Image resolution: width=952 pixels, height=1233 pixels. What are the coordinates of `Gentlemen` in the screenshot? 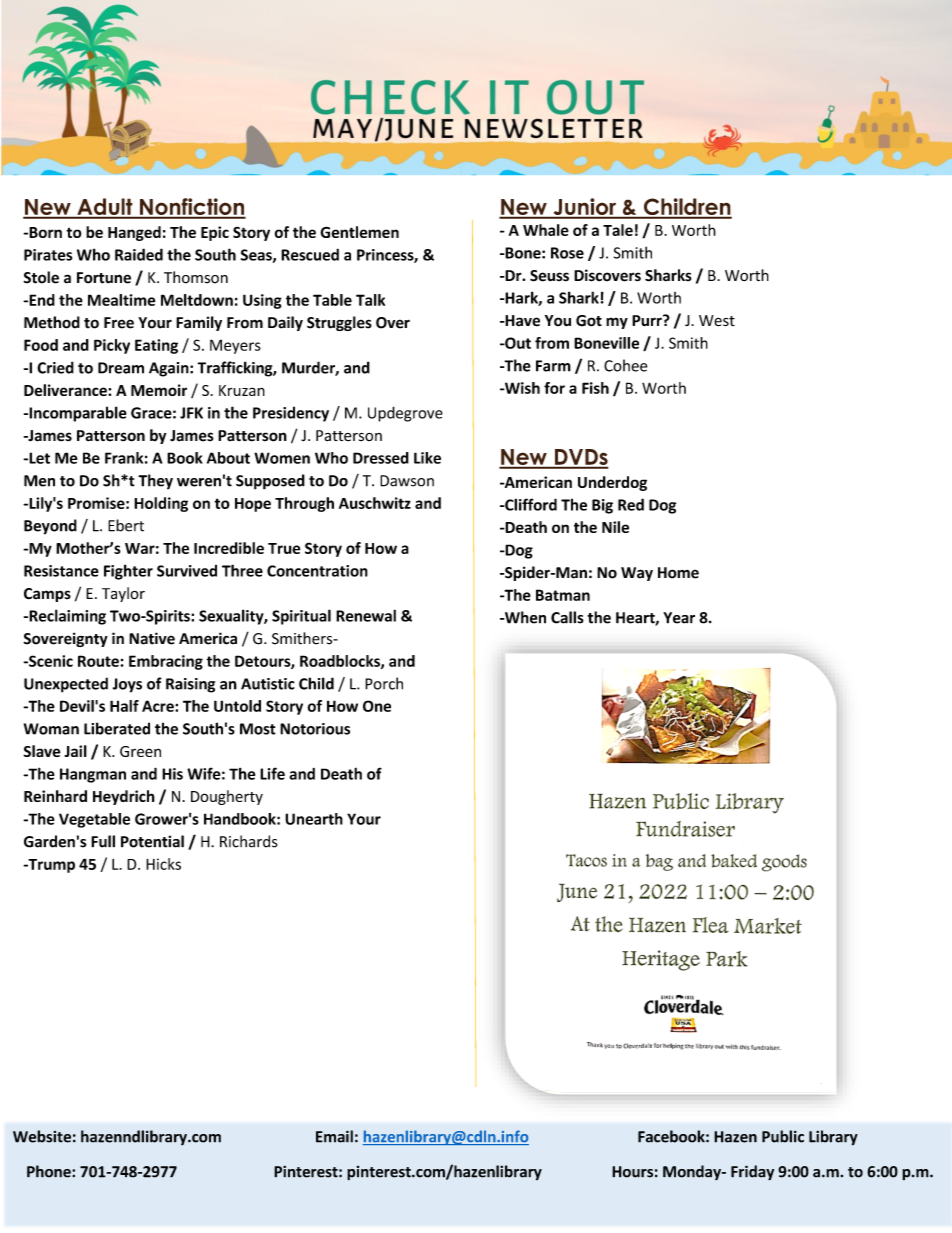 It's located at (359, 232).
